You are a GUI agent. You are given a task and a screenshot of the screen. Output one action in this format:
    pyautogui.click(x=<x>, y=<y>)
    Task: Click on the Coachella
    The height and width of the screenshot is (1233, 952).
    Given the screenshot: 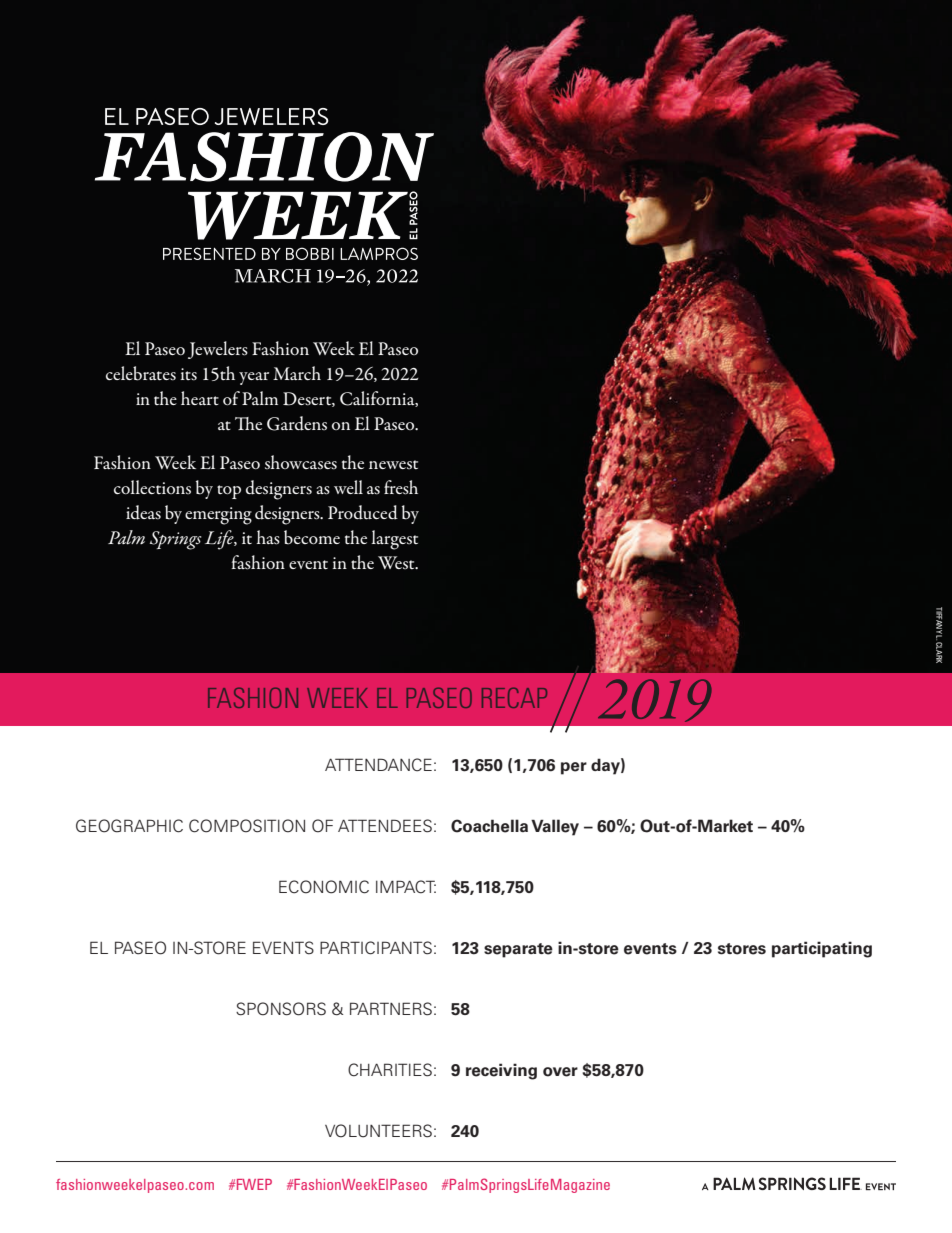 What is the action you would take?
    pyautogui.click(x=489, y=826)
